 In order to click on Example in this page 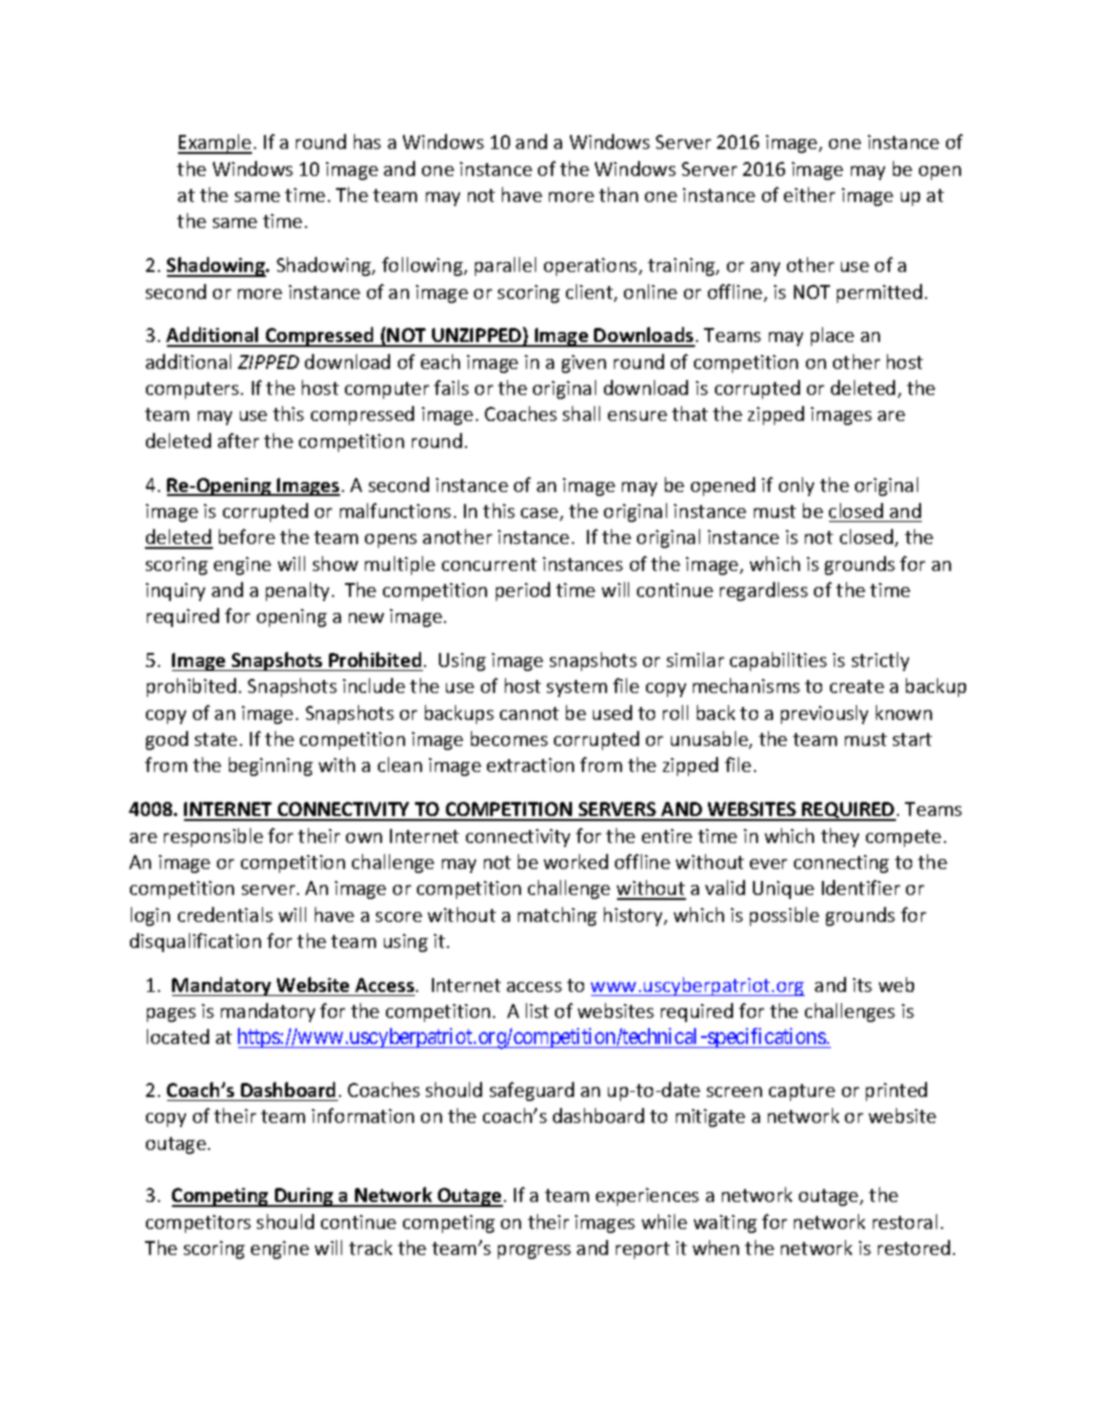, I will do `click(215, 144)`.
